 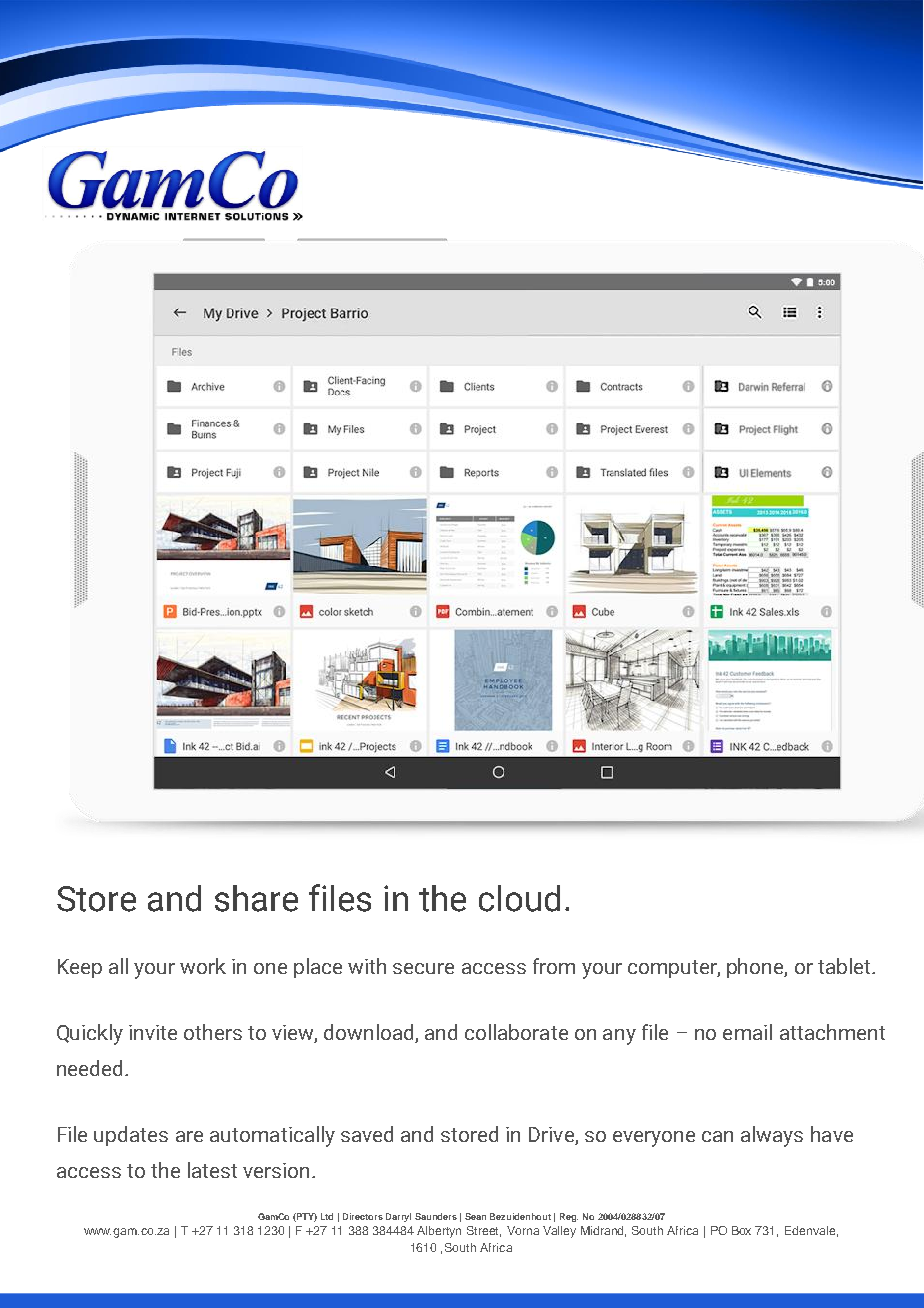 I want to click on share, so click(x=256, y=898).
